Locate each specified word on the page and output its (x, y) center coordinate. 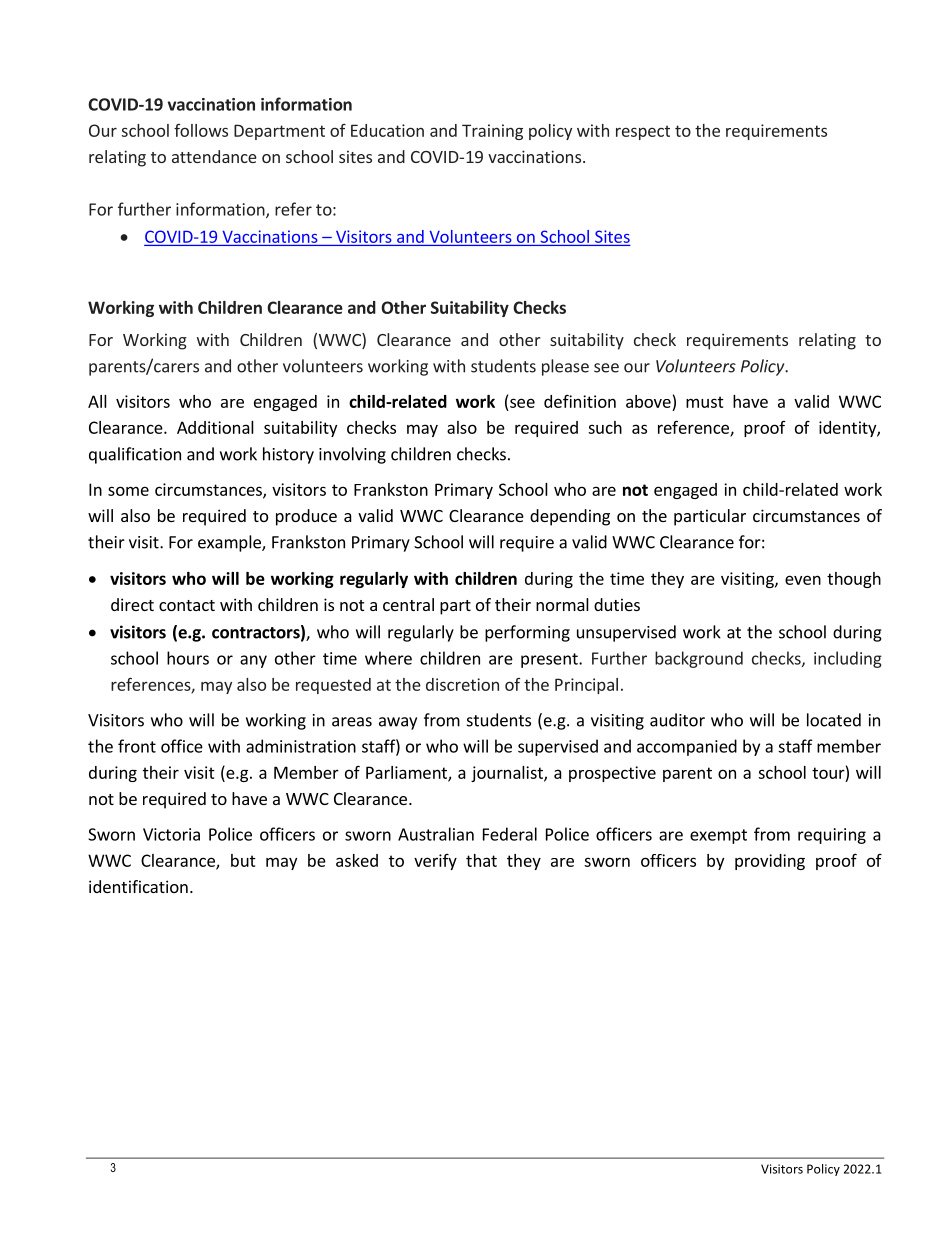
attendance (214, 156)
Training (492, 132)
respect (643, 132)
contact (187, 605)
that (481, 860)
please (565, 367)
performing (527, 633)
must (705, 402)
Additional (215, 427)
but (243, 860)
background (699, 659)
